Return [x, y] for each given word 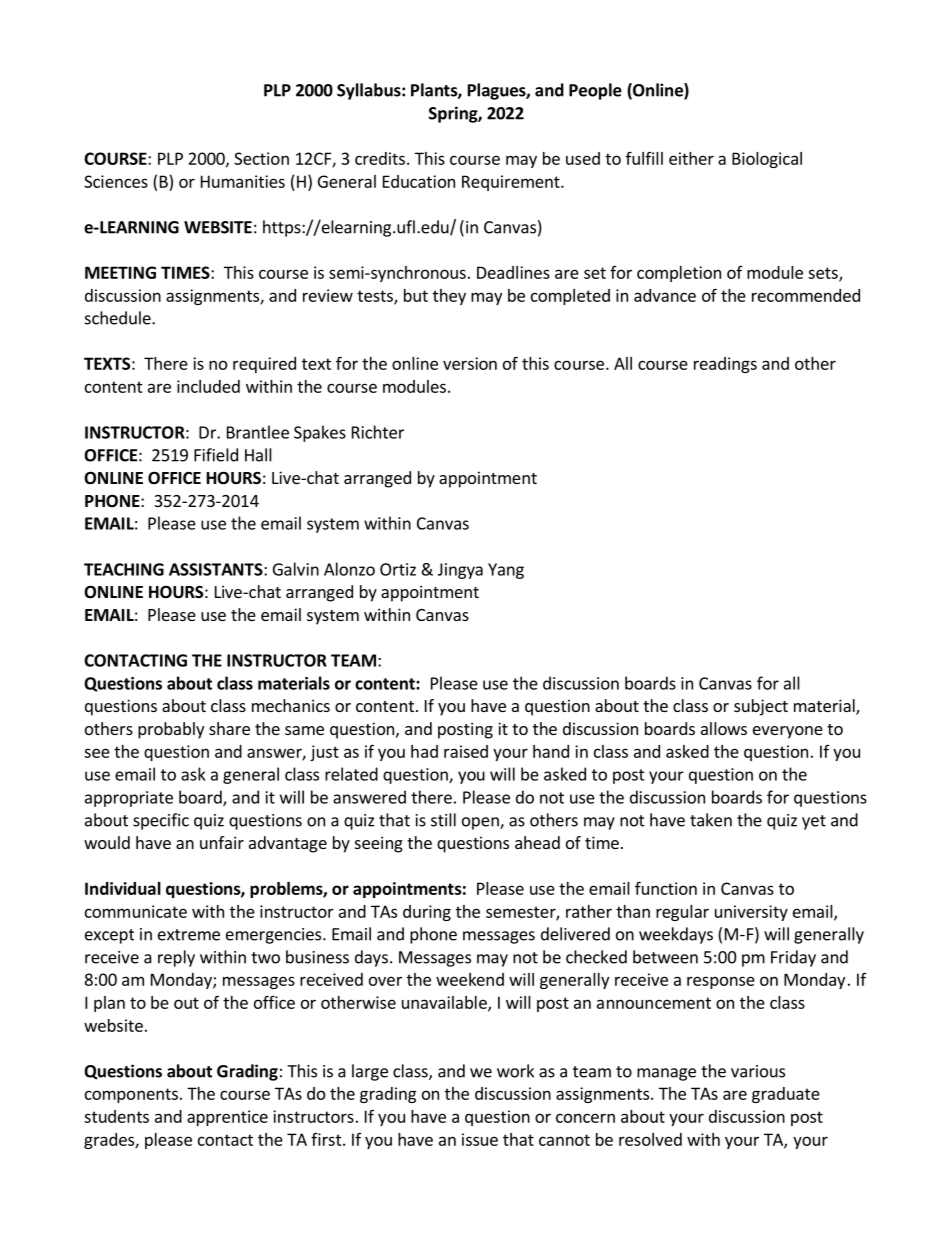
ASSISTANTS [217, 569]
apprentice [227, 1118]
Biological [767, 160]
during [427, 913]
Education [419, 181]
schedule [119, 318]
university [751, 913]
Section [261, 158]
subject [761, 707]
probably [171, 730]
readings [725, 365]
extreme [189, 935]
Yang [506, 571]
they [449, 297]
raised [466, 751]
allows [724, 728]
